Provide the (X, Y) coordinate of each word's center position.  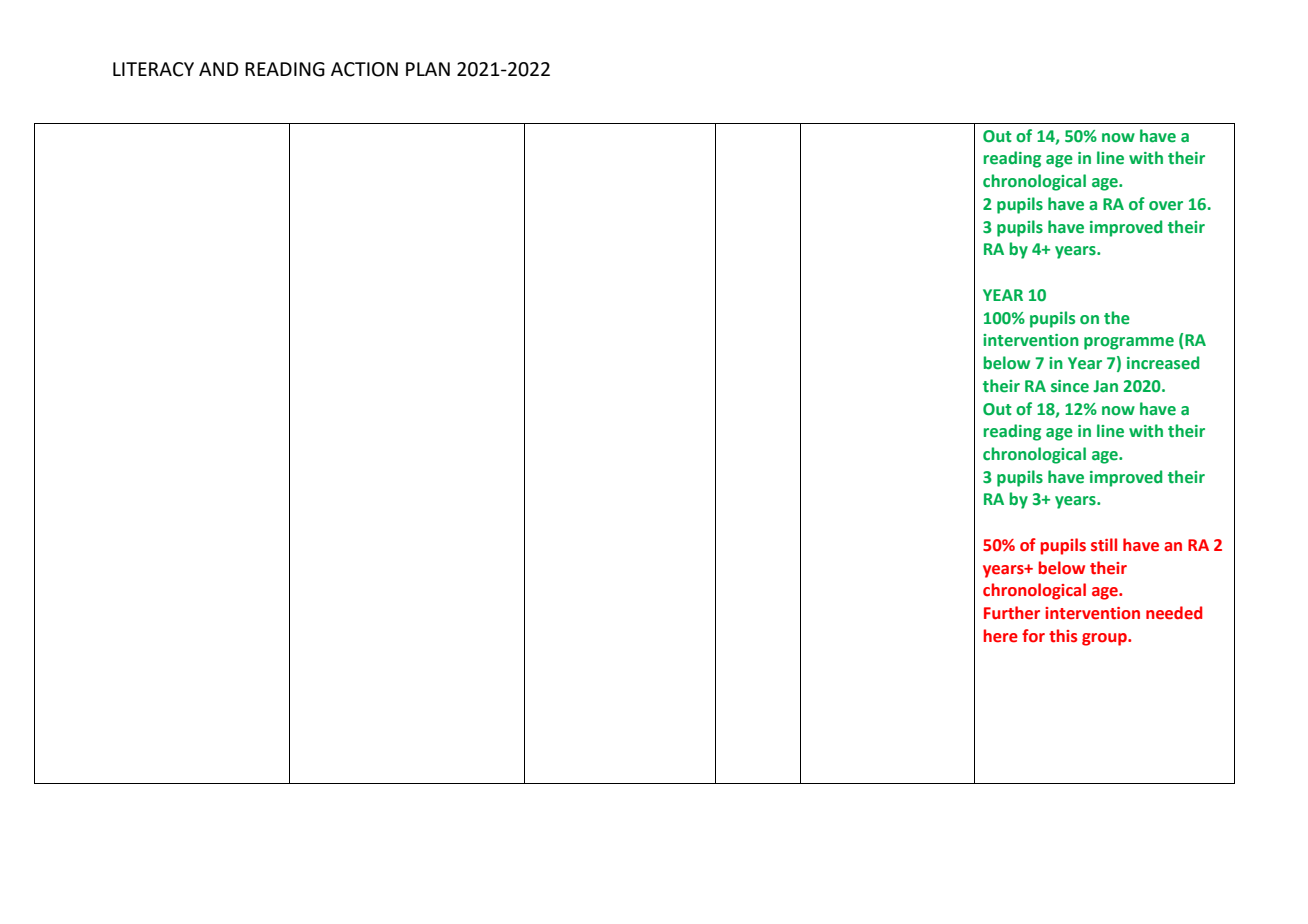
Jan (1105, 386)
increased (1163, 363)
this (1063, 636)
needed (1174, 613)
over (1166, 206)
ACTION (364, 69)
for (1033, 636)
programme (1129, 343)
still (1104, 545)
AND (219, 69)
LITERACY (153, 69)
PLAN (428, 69)
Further (1012, 613)
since (1070, 386)
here (1001, 636)
